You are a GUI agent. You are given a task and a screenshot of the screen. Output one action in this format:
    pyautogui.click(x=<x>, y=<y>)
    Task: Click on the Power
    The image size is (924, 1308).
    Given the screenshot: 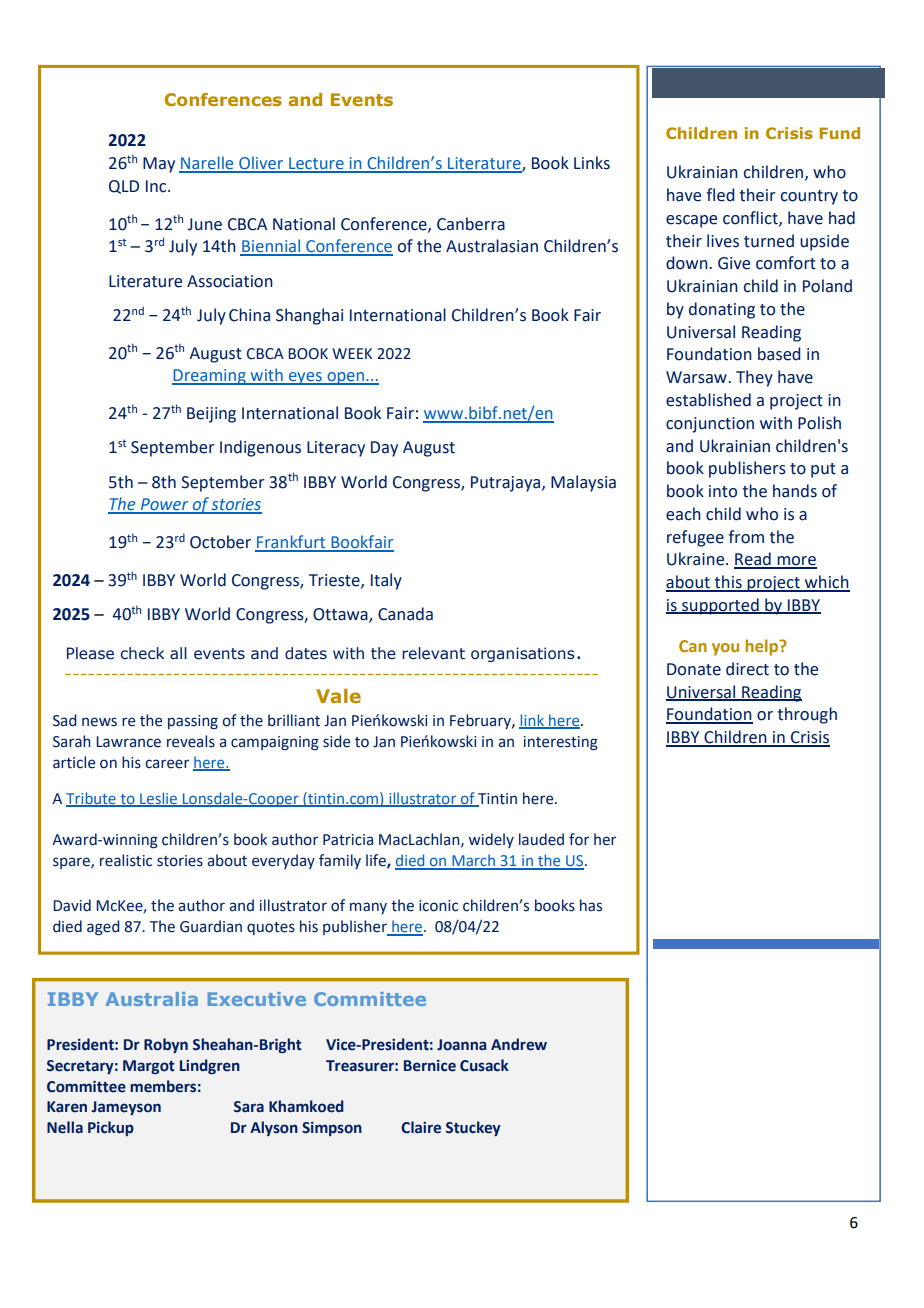 What is the action you would take?
    pyautogui.click(x=164, y=505)
